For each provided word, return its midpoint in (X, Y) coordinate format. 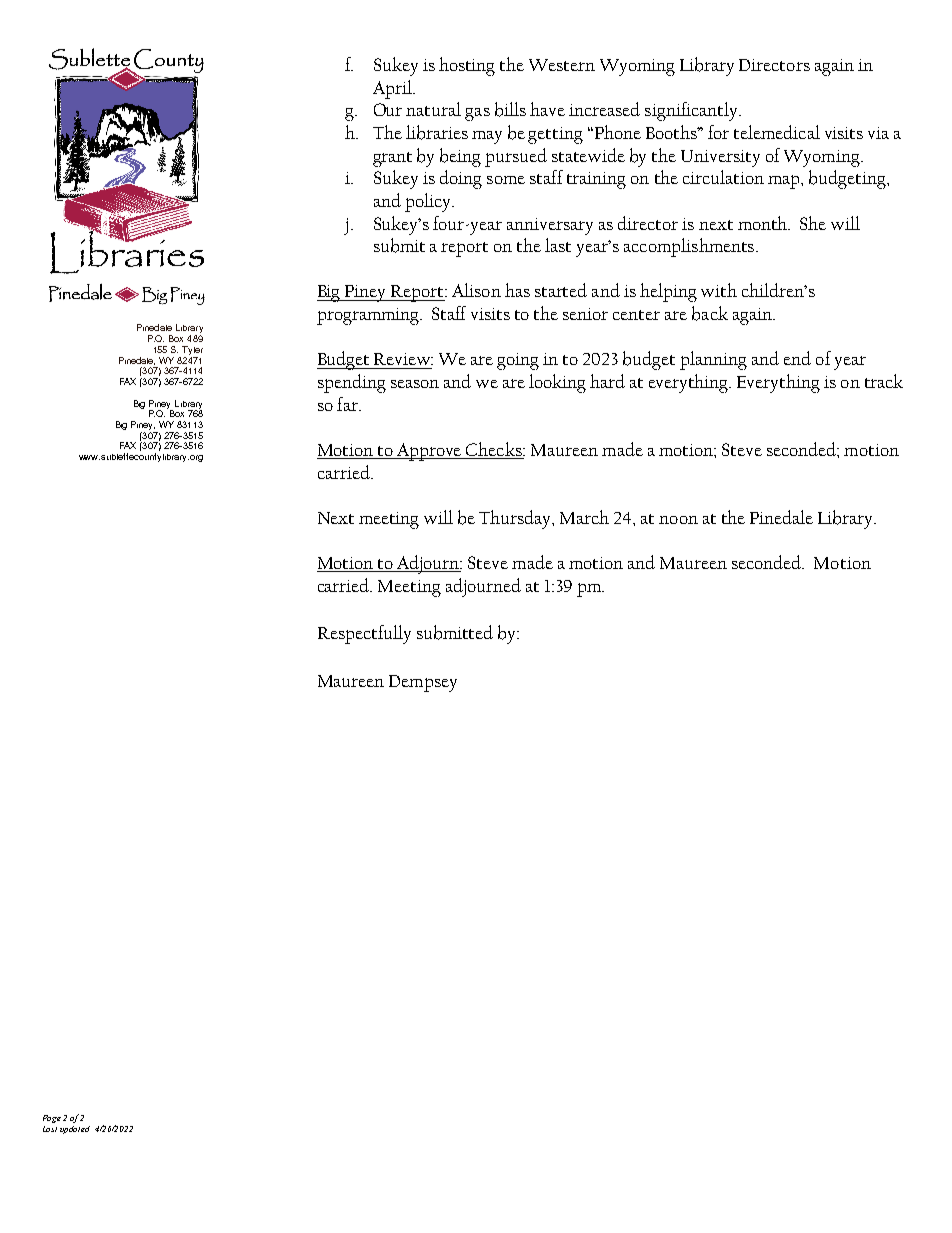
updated (75, 1130)
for (718, 132)
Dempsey (423, 683)
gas (477, 114)
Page (52, 1119)
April (393, 89)
